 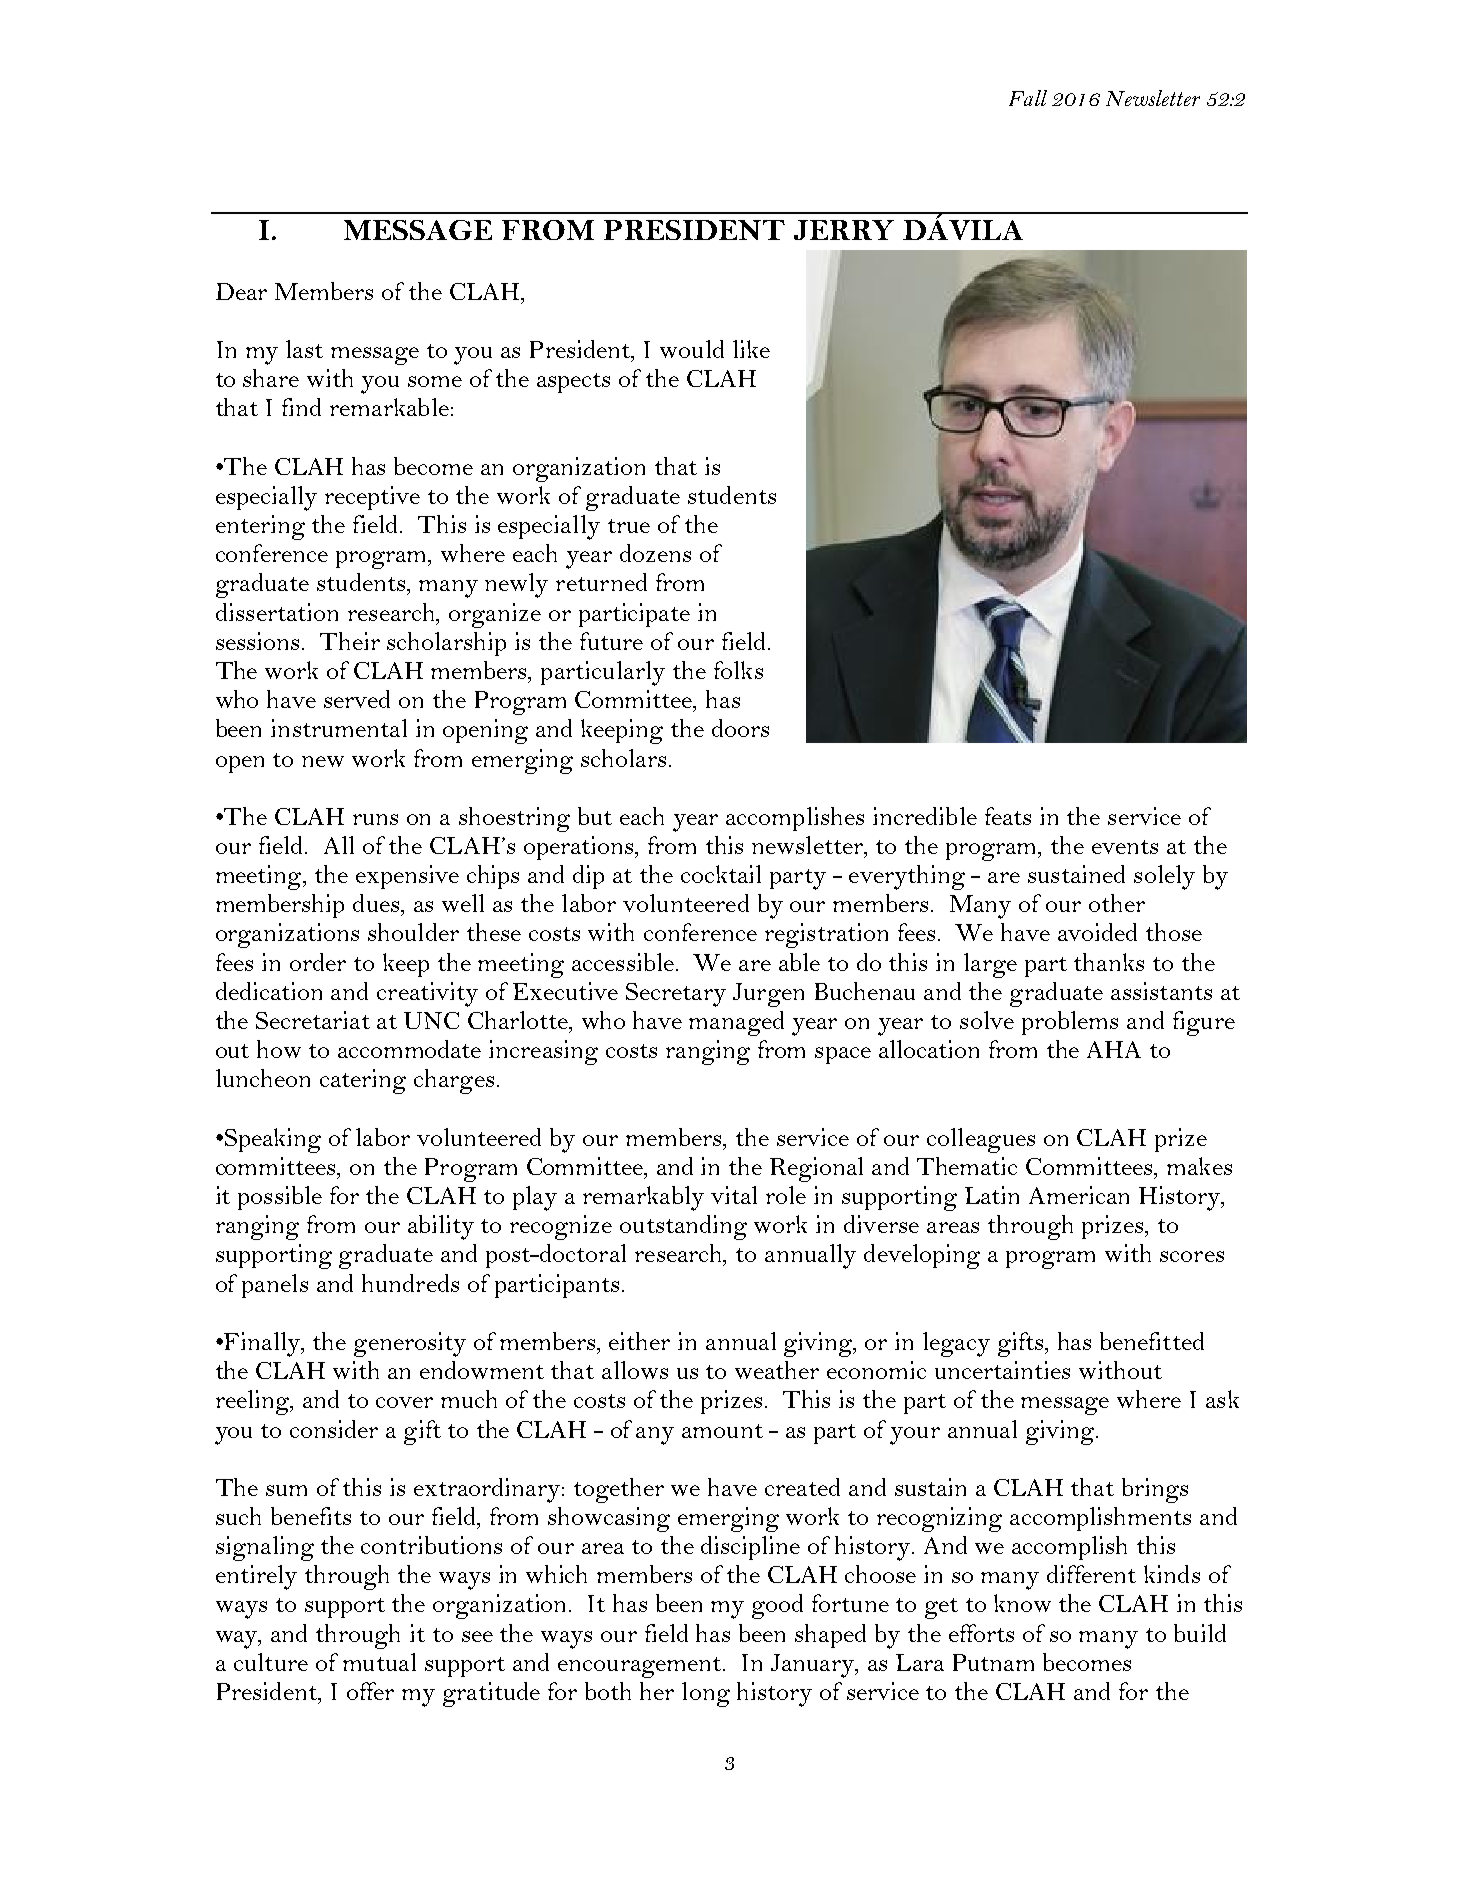 What do you see at coordinates (844, 230) in the image?
I see `JERRY` at bounding box center [844, 230].
